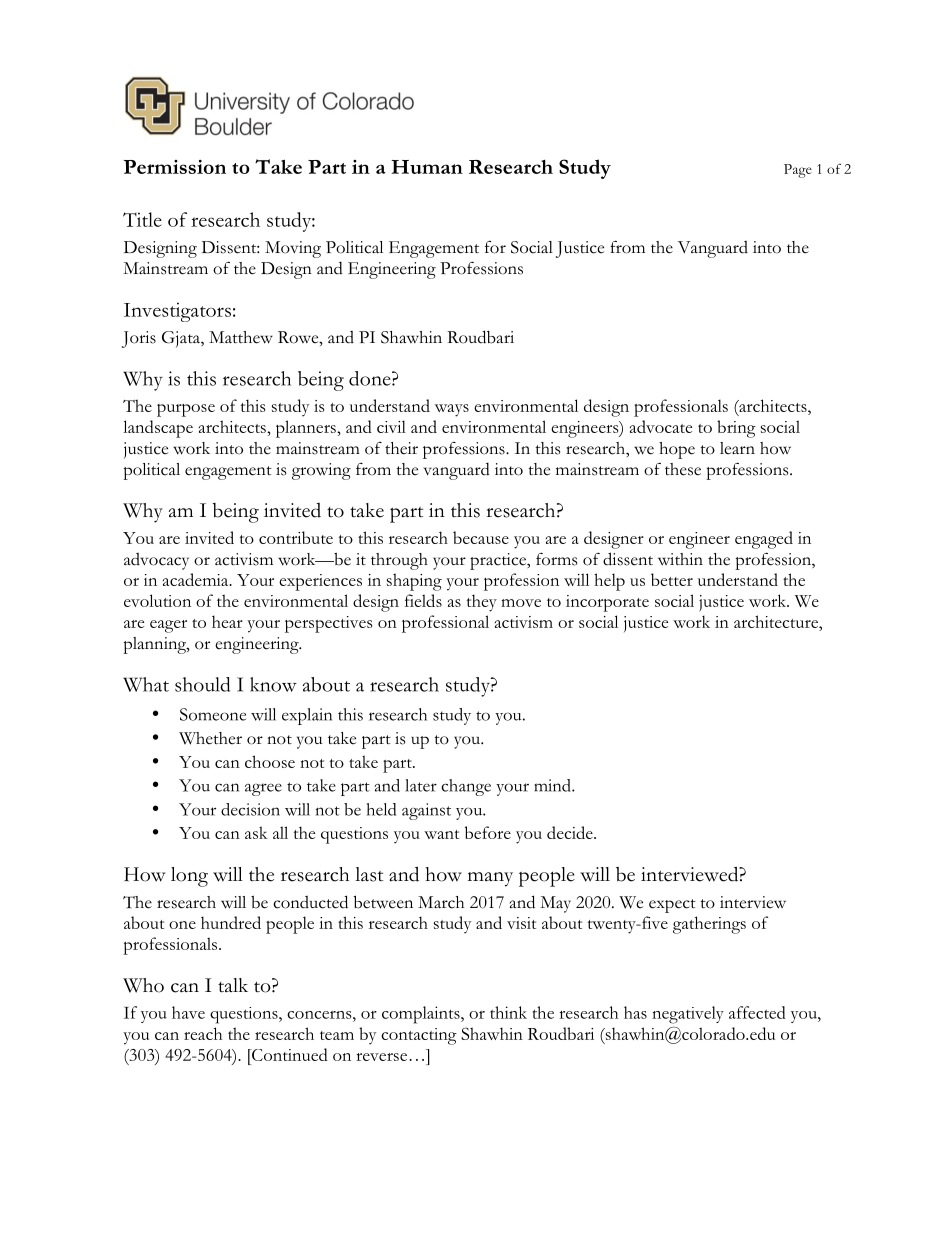  I want to click on hear, so click(227, 621).
